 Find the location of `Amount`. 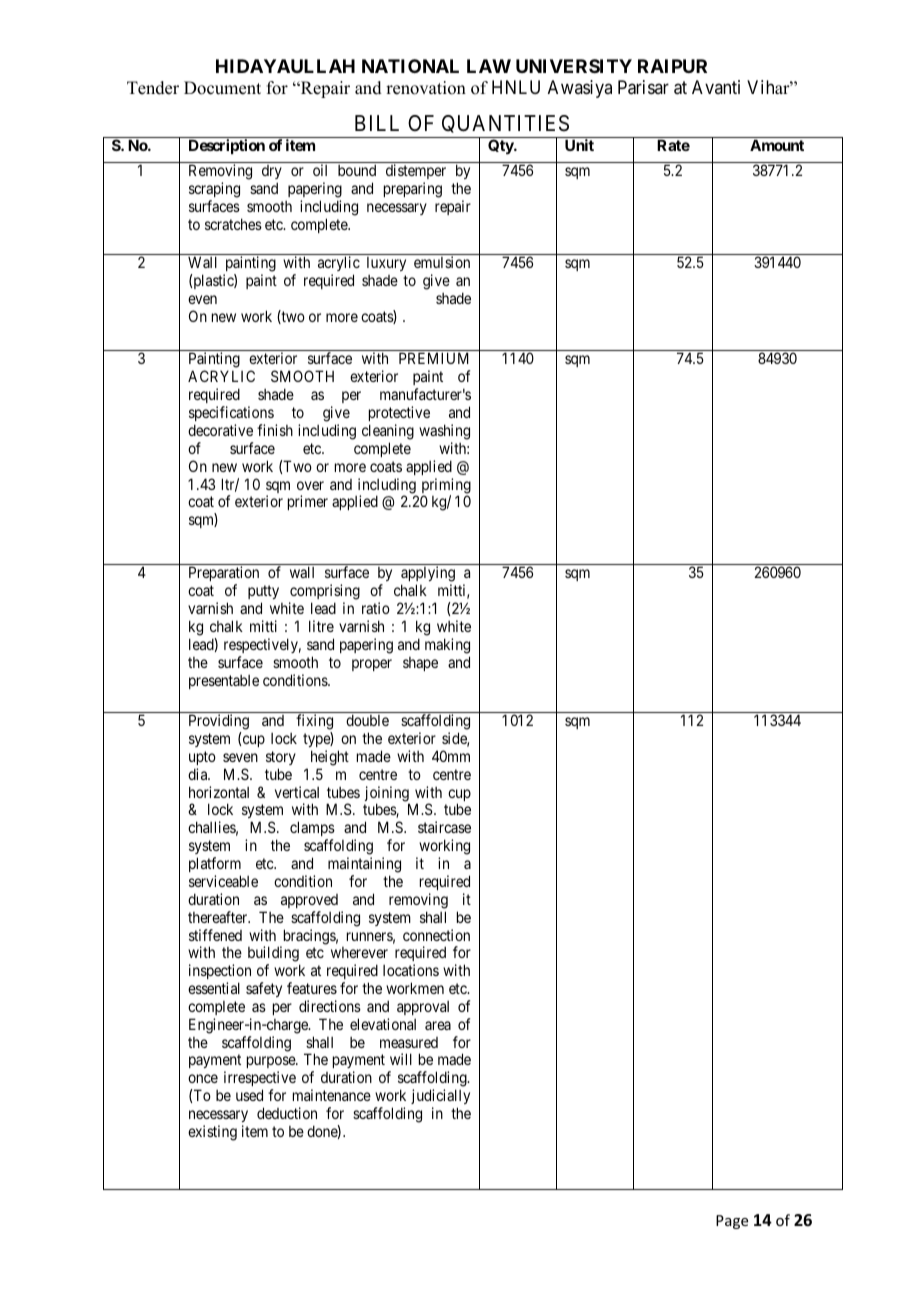

Amount is located at coordinates (777, 145).
